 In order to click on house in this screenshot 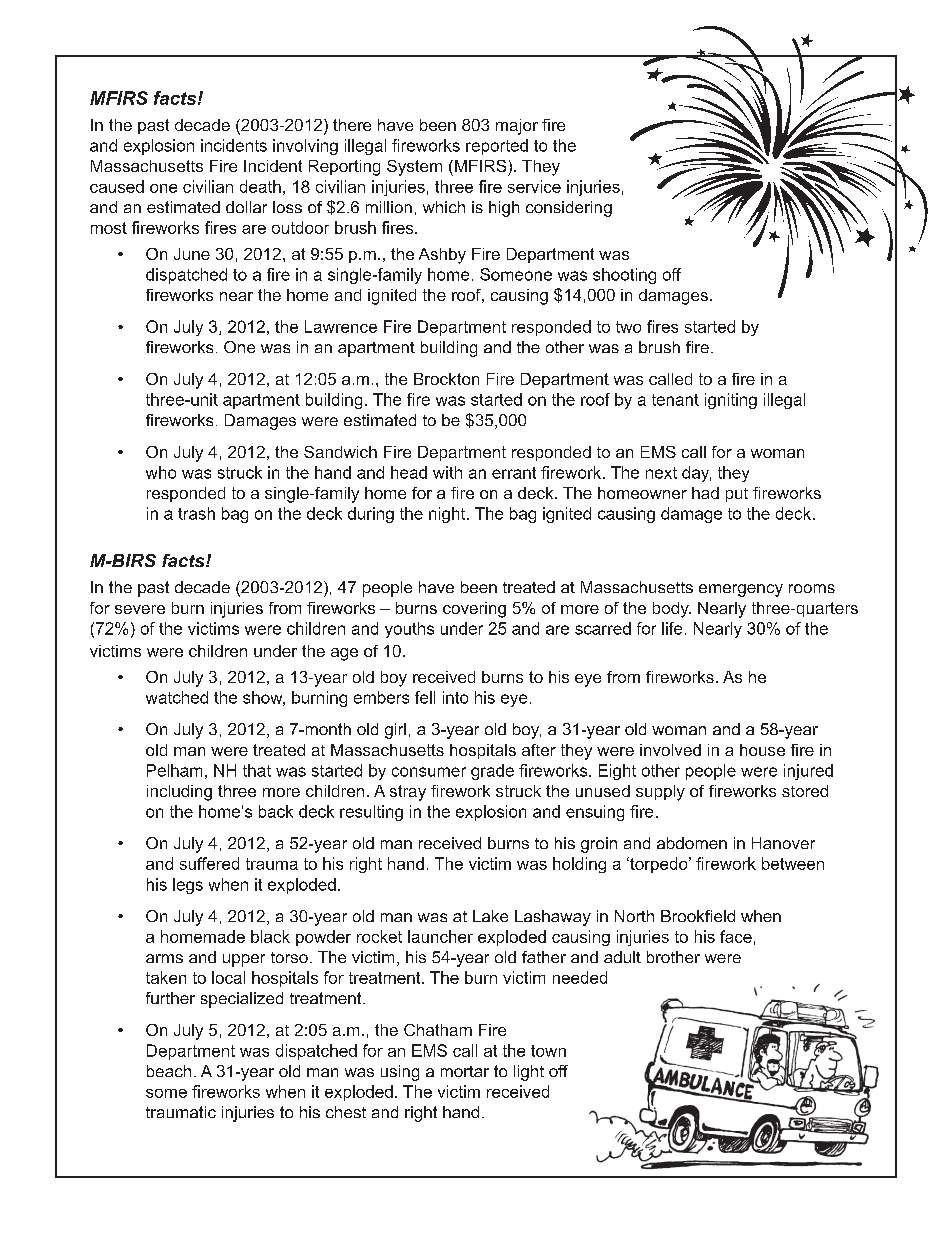, I will do `click(762, 750)`.
